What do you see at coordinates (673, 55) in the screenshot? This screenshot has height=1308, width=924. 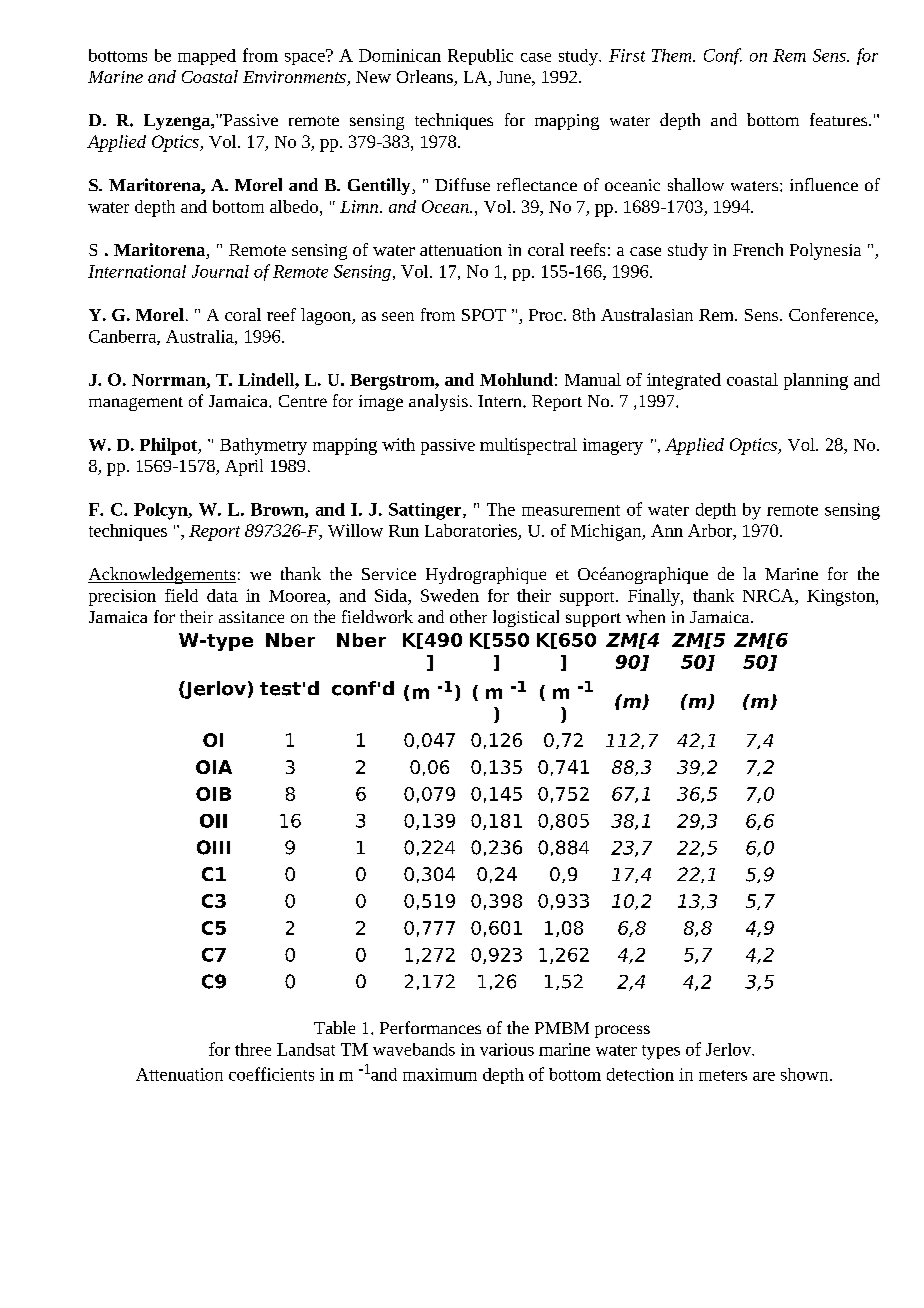 I see `Them` at bounding box center [673, 55].
